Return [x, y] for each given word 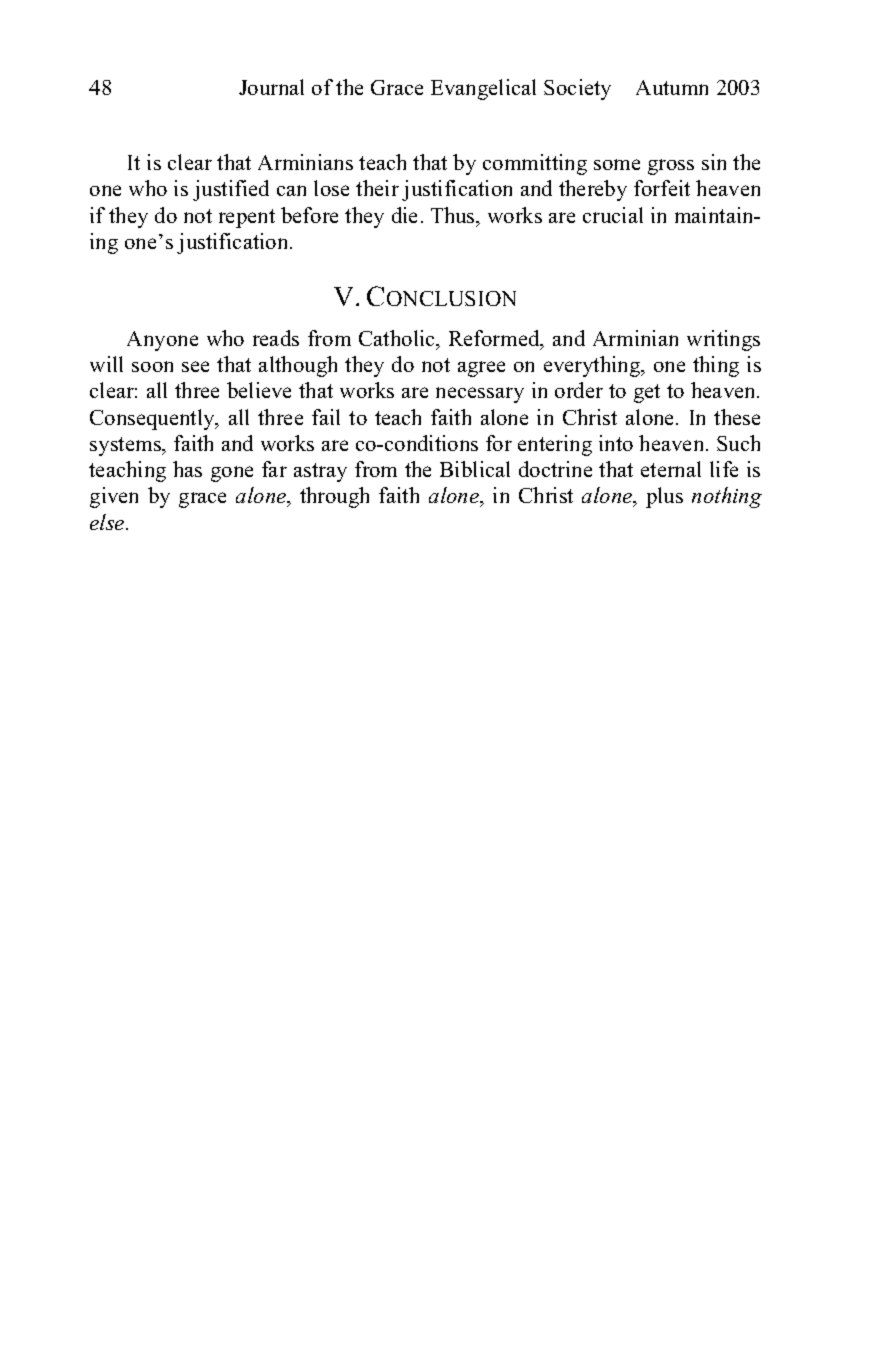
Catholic [398, 339]
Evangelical [483, 89]
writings [723, 340]
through [334, 497]
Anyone [162, 341]
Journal [271, 87]
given [114, 497]
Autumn [672, 87]
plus [664, 497]
